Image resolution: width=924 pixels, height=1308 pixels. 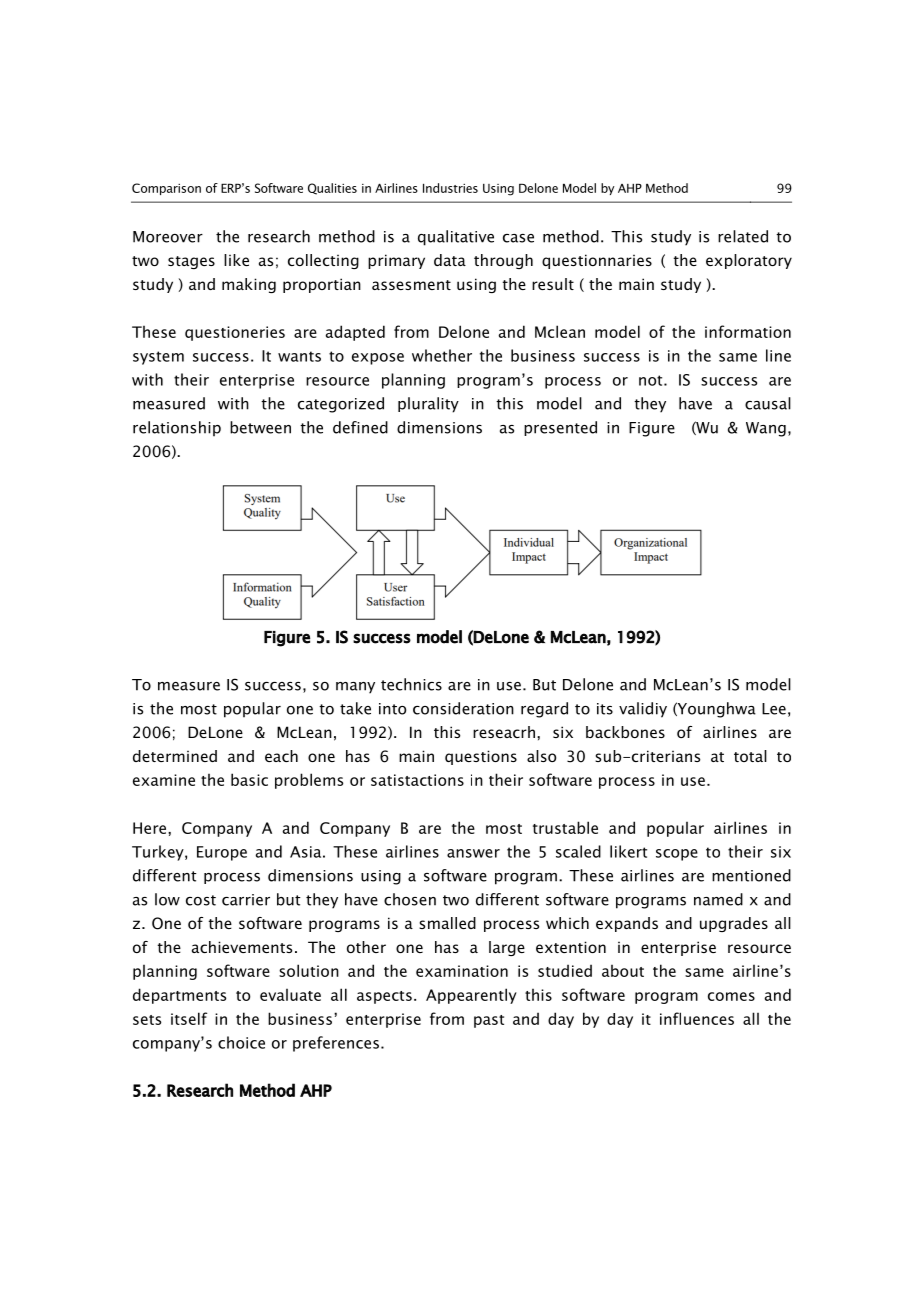 What do you see at coordinates (481, 757) in the document?
I see `questions` at bounding box center [481, 757].
